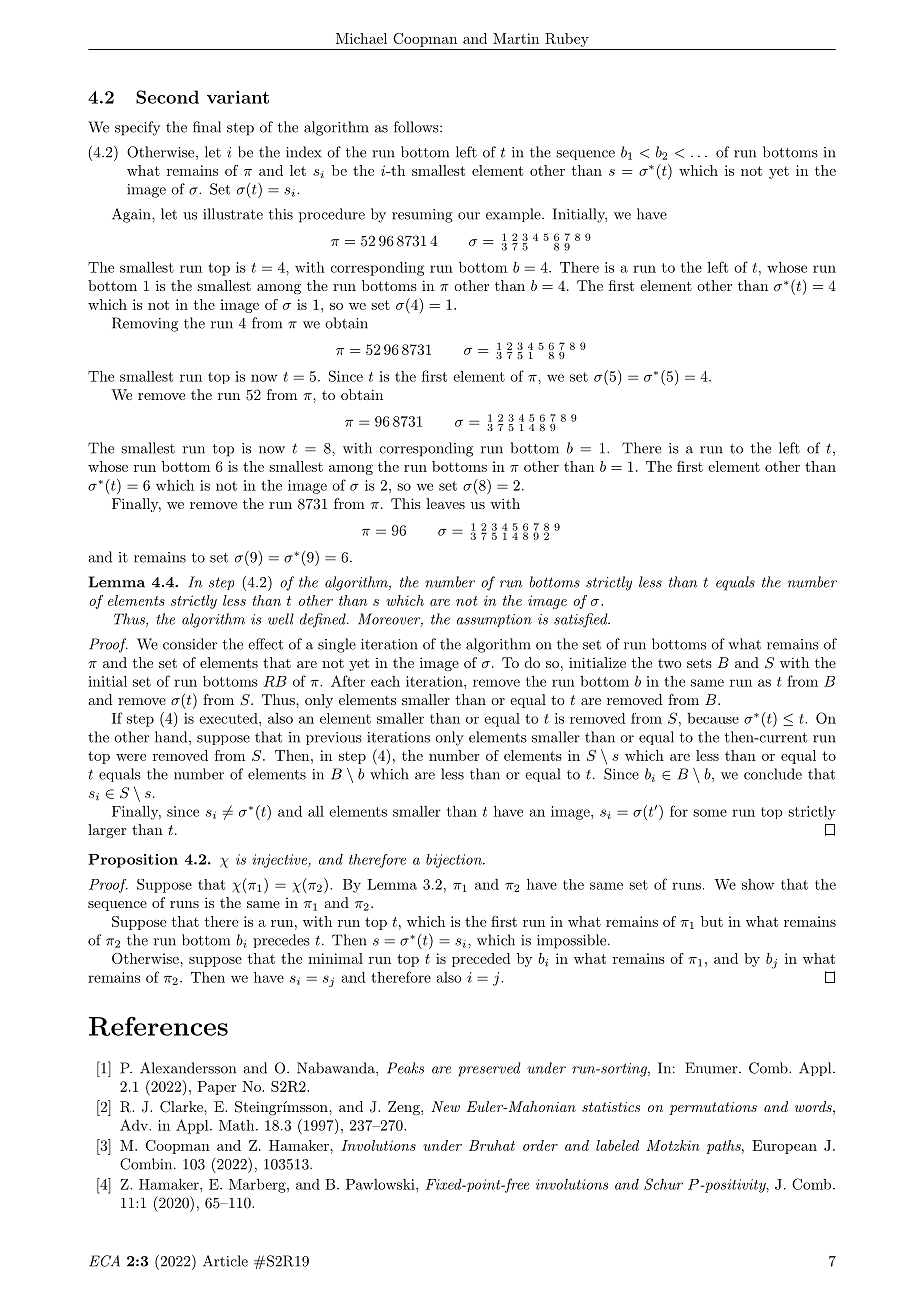 This screenshot has height=1308, width=924. What do you see at coordinates (699, 663) in the screenshot?
I see `sets` at bounding box center [699, 663].
